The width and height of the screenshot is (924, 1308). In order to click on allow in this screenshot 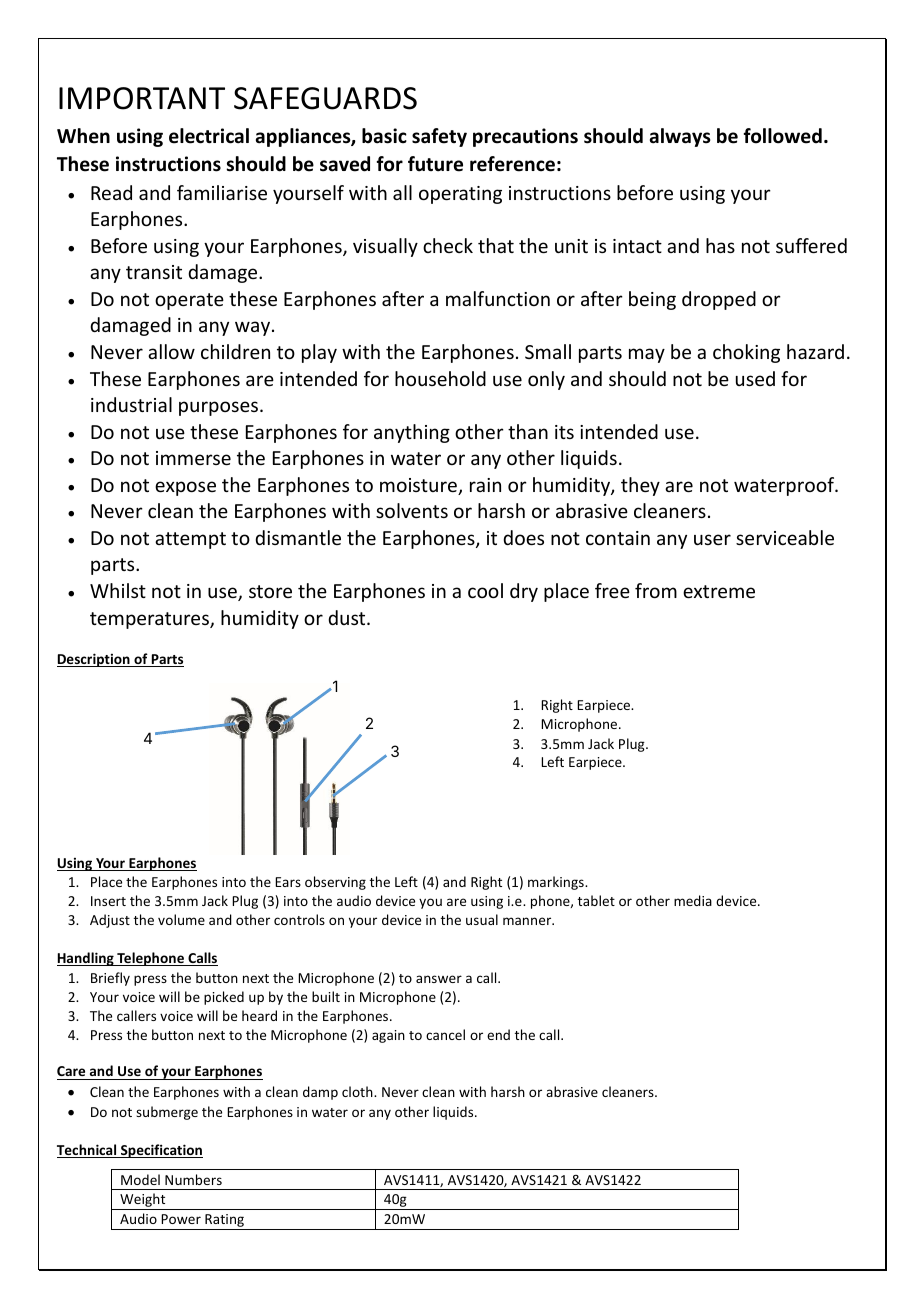, I will do `click(171, 351)`.
